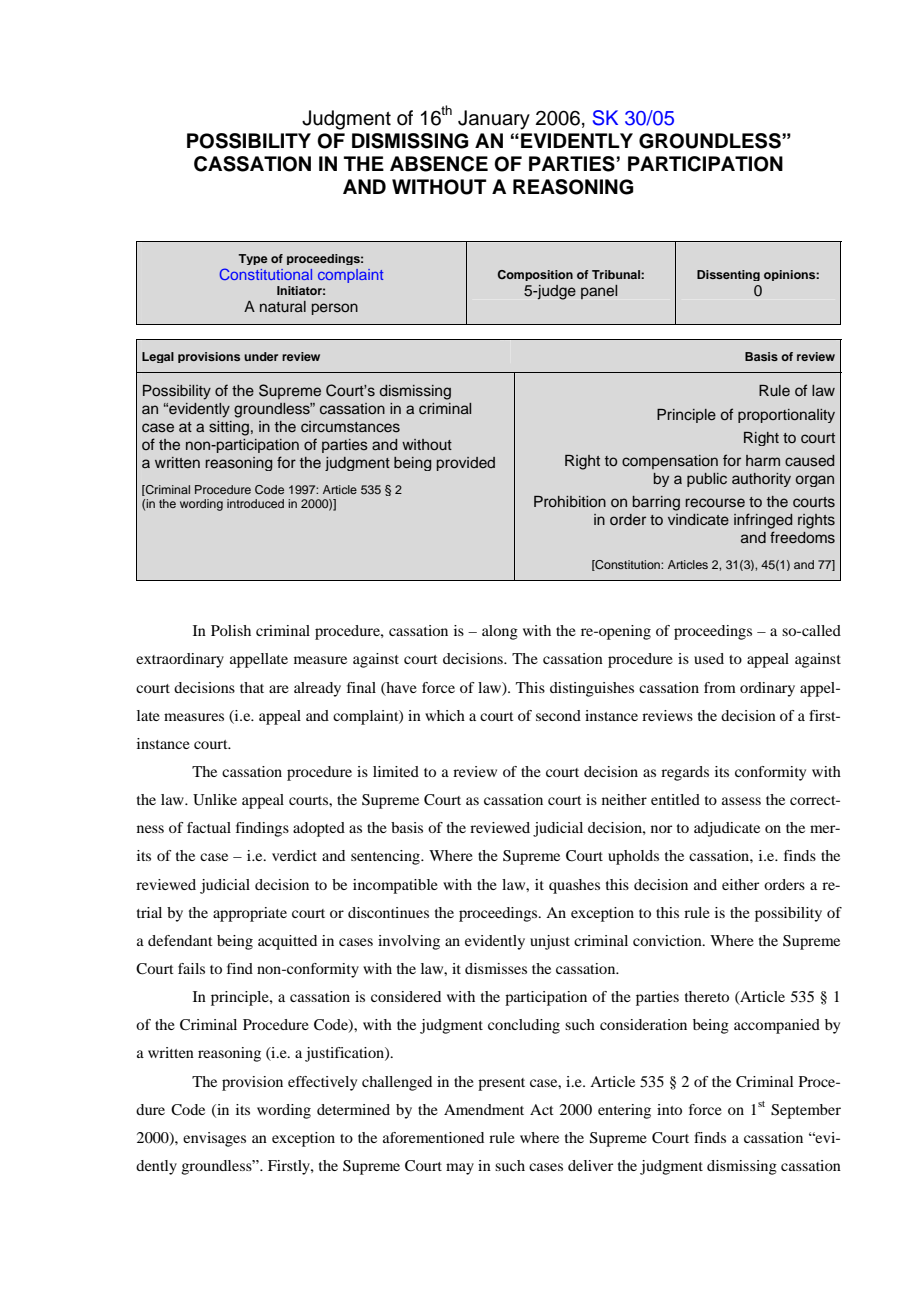  What do you see at coordinates (253, 259) in the screenshot?
I see `Type` at bounding box center [253, 259].
